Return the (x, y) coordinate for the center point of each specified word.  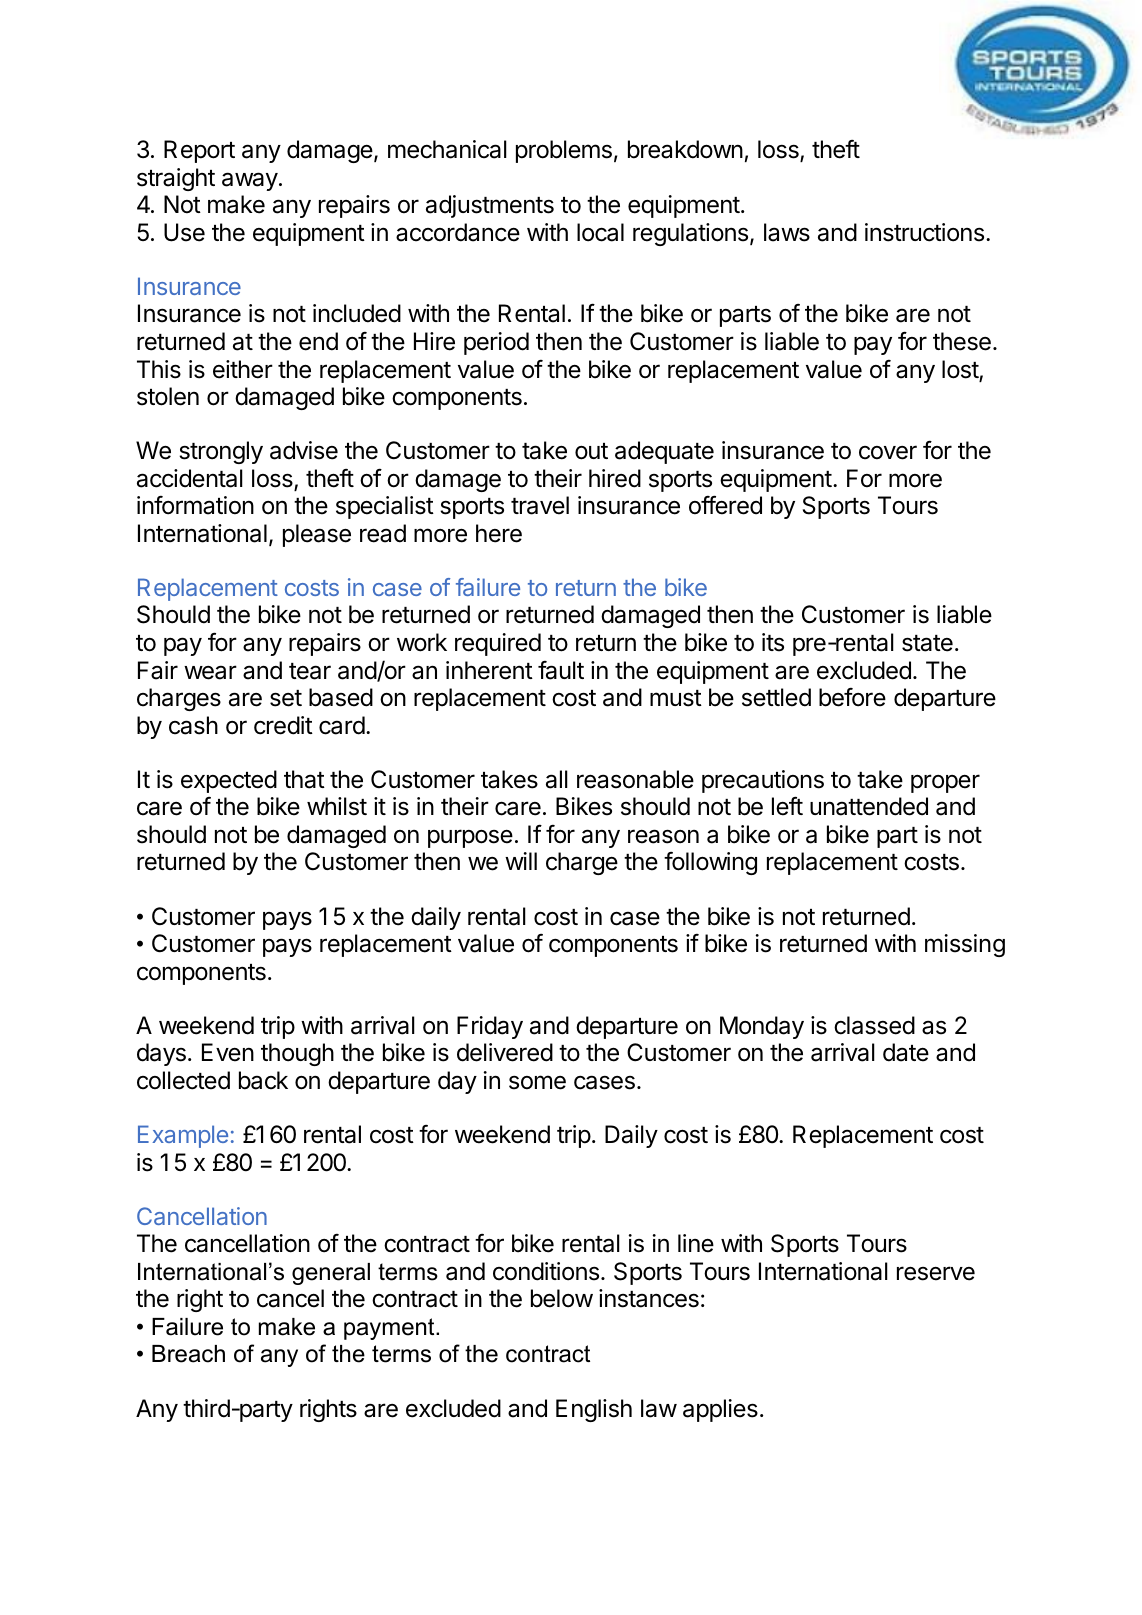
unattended (869, 806)
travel (540, 505)
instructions (924, 232)
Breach (188, 1354)
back (263, 1080)
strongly (221, 452)
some (537, 1082)
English (594, 1410)
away (250, 181)
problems (564, 151)
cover (888, 452)
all (557, 779)
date (906, 1052)
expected (229, 781)
